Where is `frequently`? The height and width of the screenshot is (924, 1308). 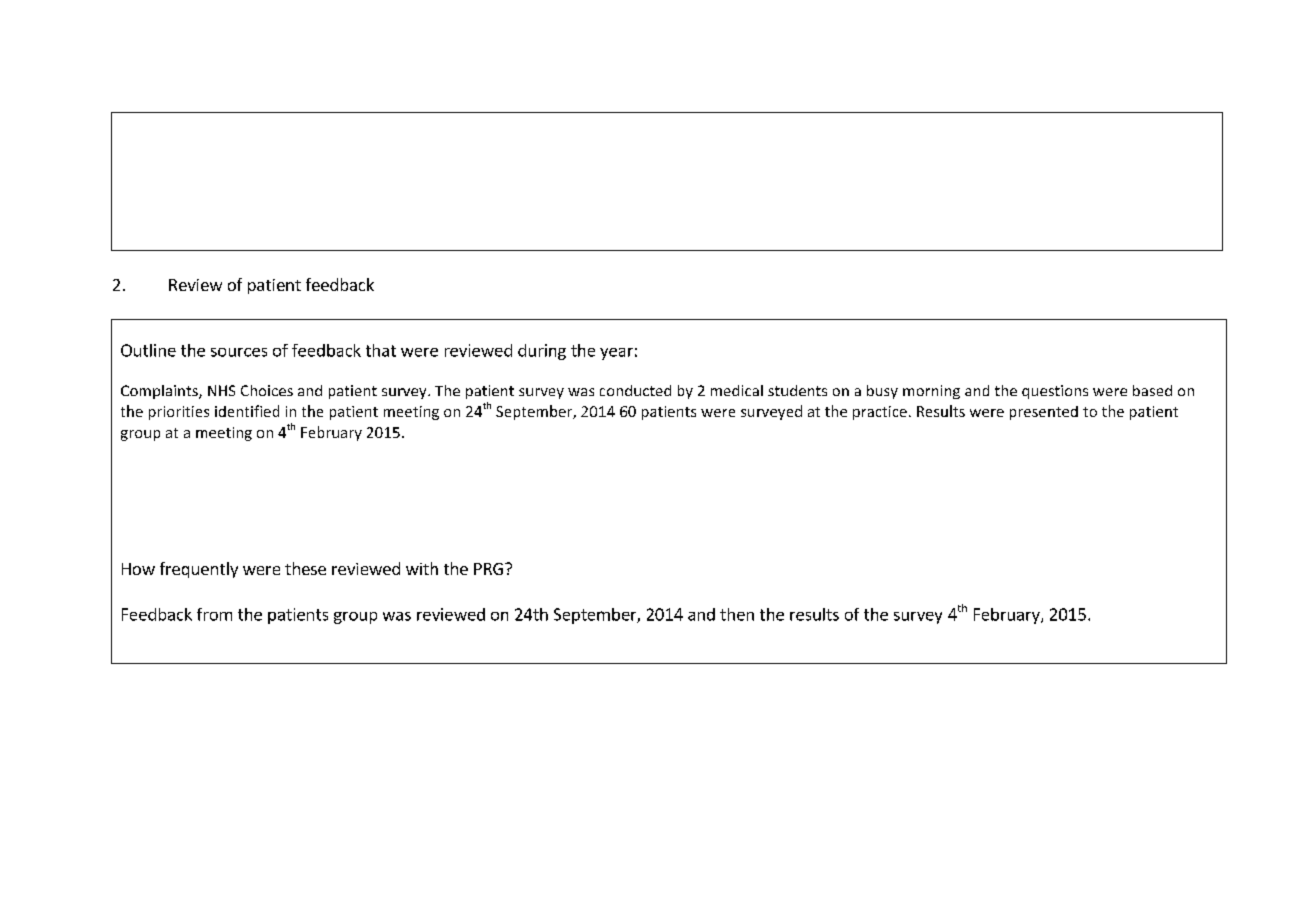 frequently is located at coordinates (199, 570).
